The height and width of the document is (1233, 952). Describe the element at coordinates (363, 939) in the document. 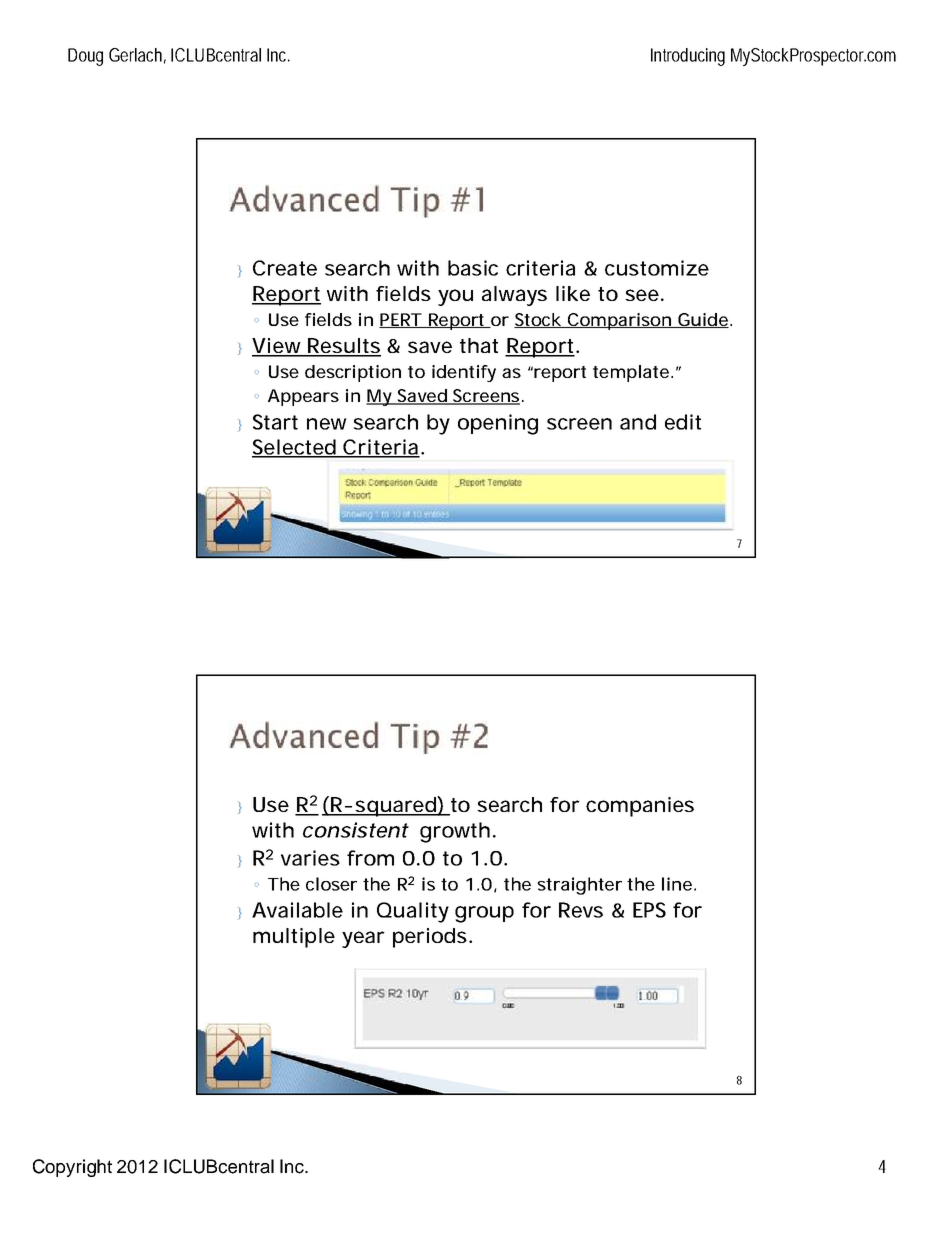

I see `year` at that location.
